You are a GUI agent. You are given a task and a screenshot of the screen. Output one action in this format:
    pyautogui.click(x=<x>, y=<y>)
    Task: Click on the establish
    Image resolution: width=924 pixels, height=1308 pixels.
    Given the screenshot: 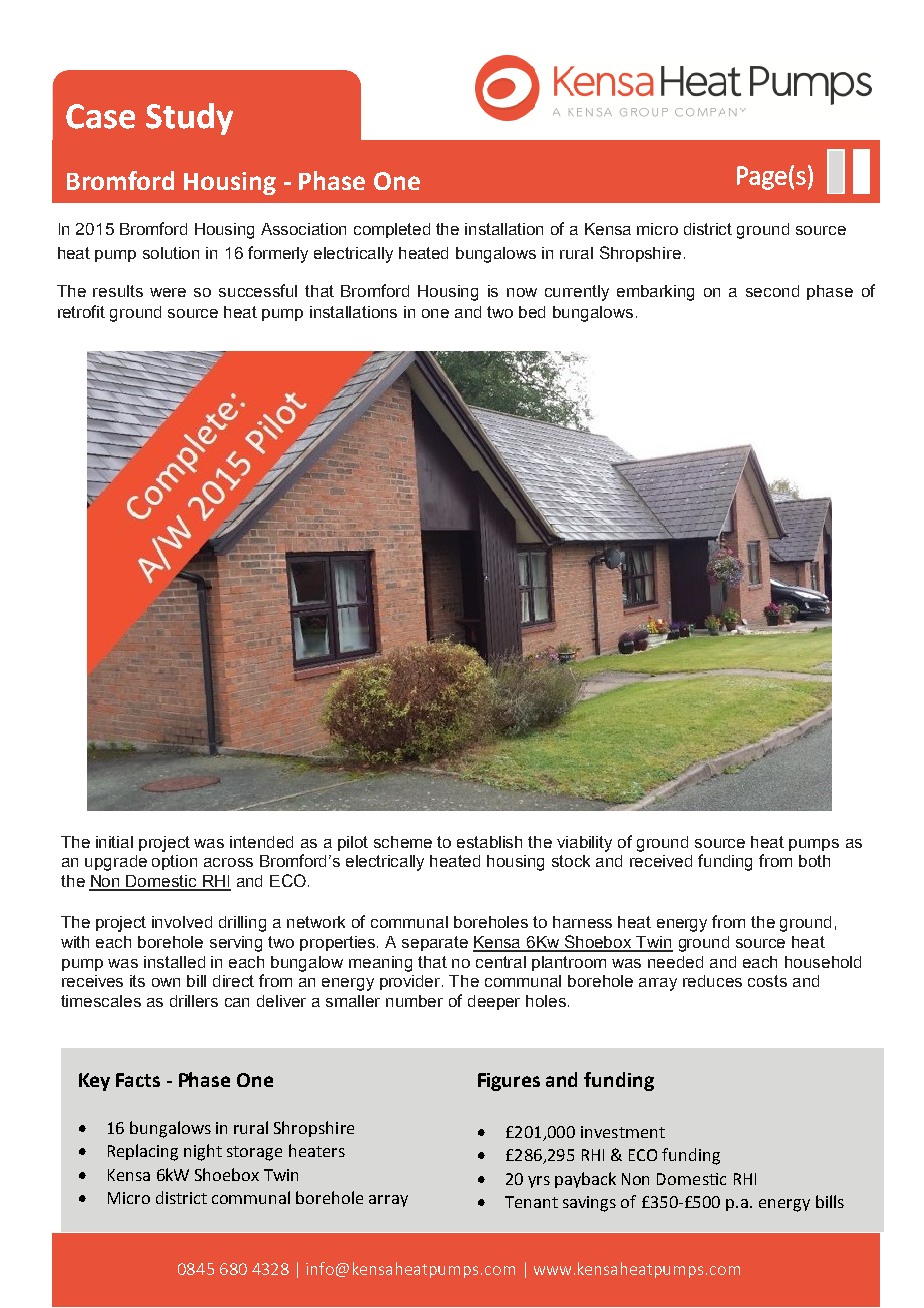 What is the action you would take?
    pyautogui.click(x=489, y=842)
